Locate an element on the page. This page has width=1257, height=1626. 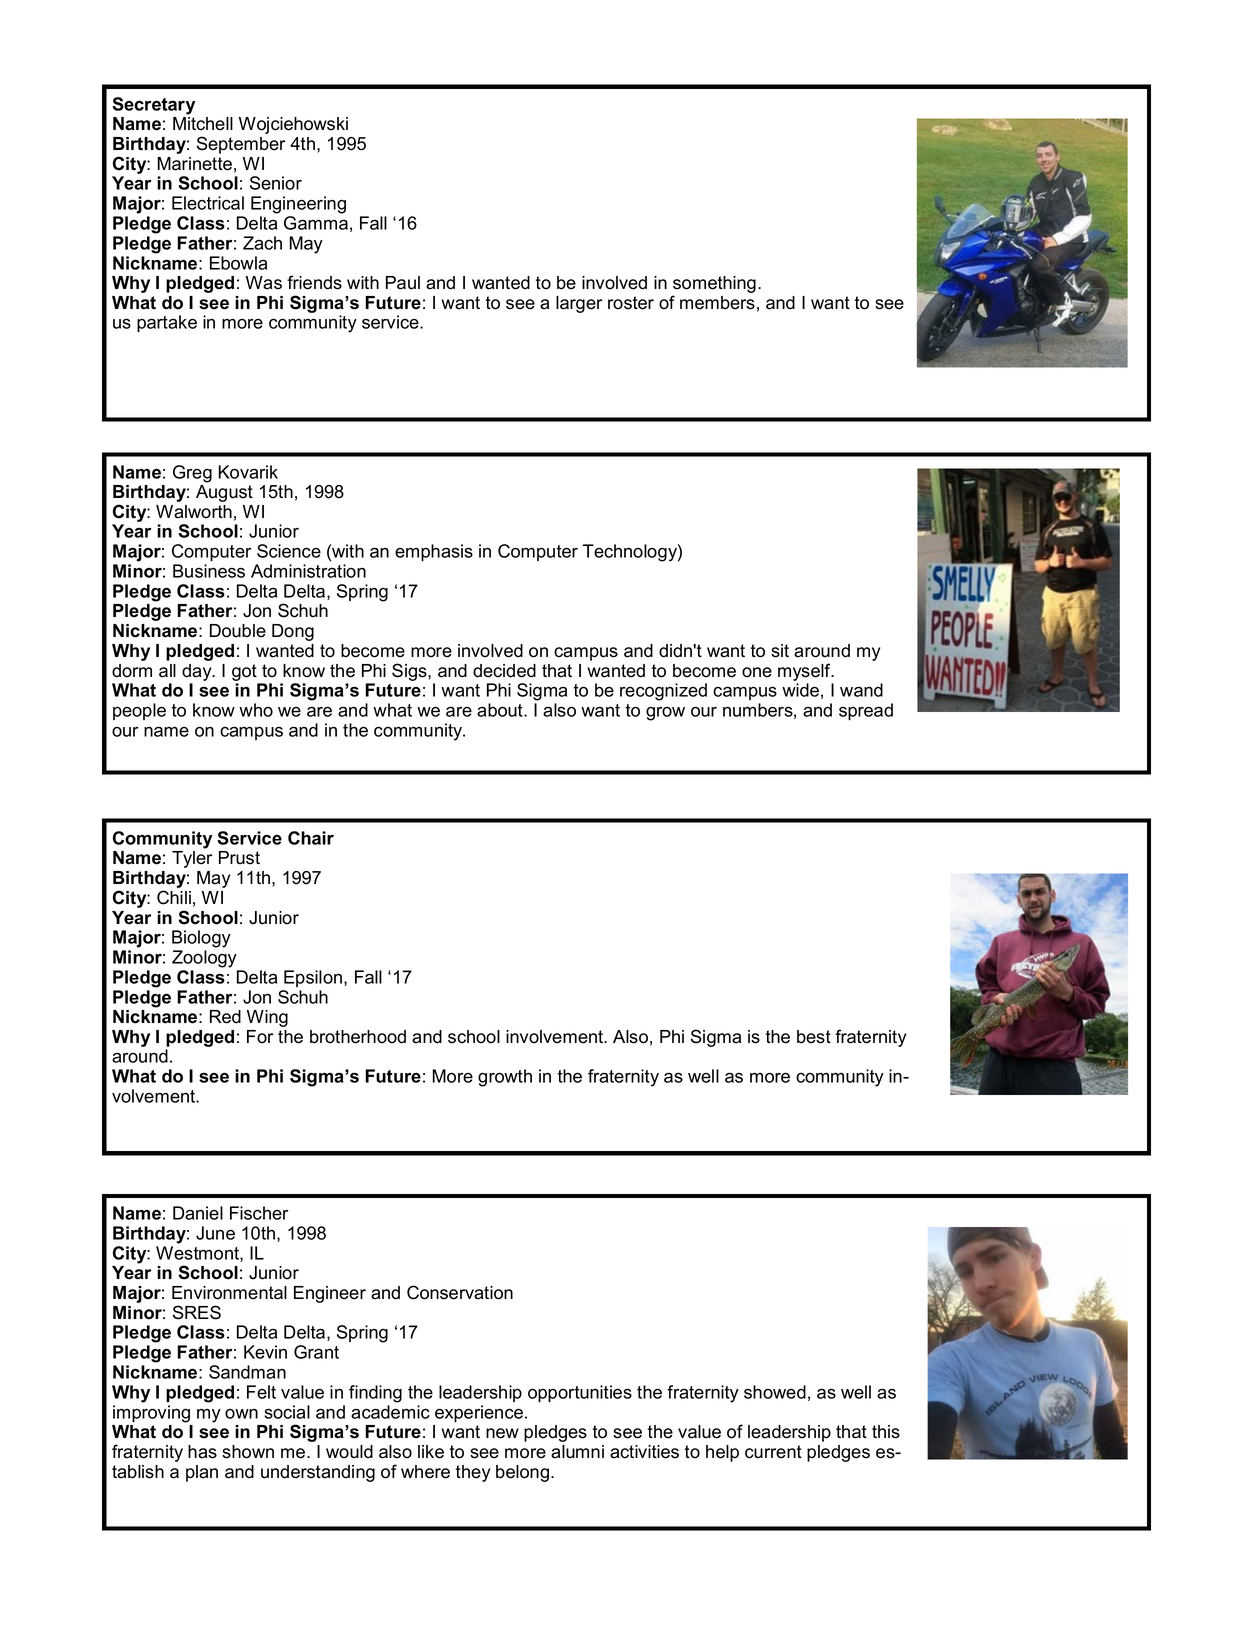
larger is located at coordinates (579, 304).
